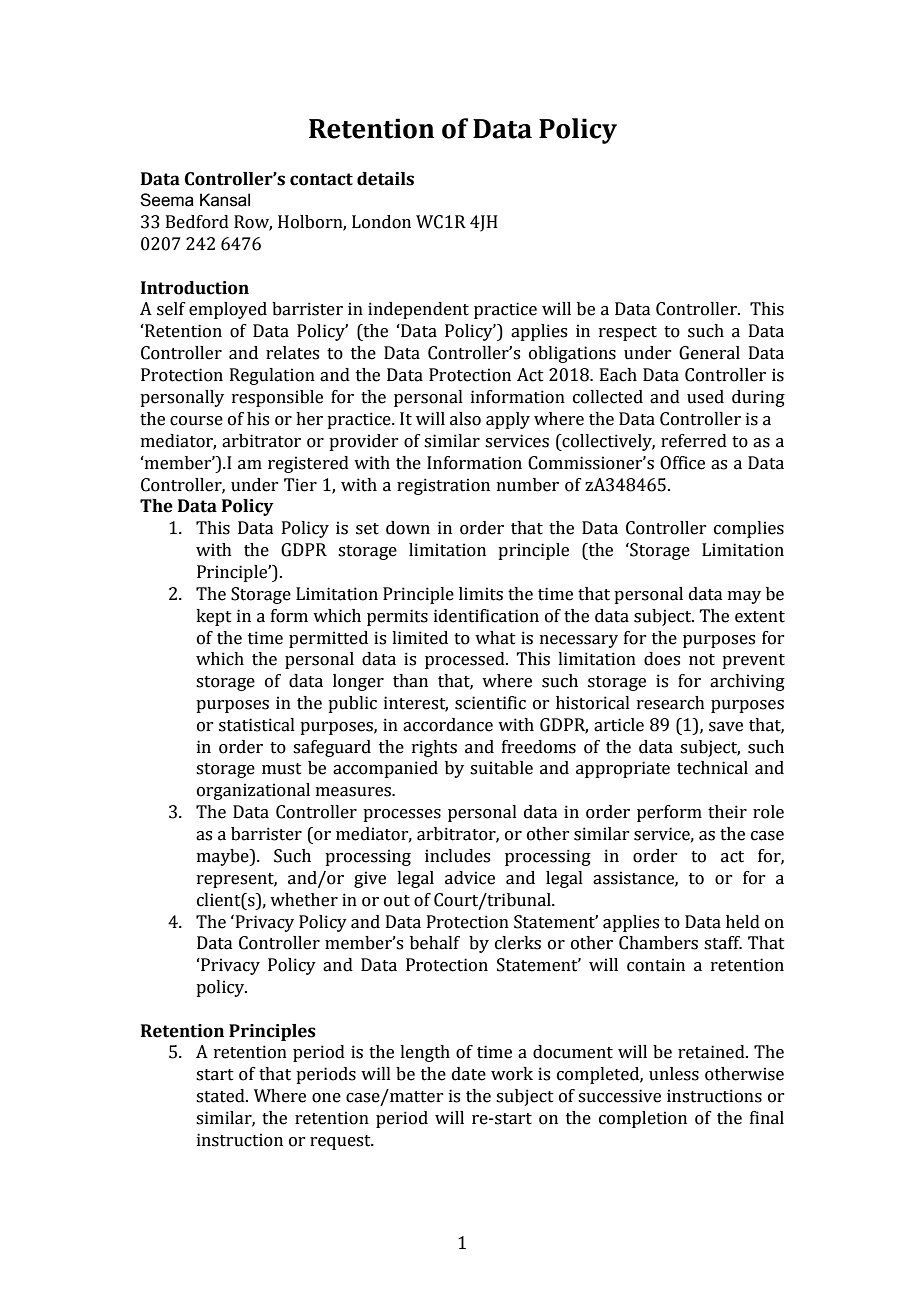 The image size is (924, 1308). Describe the element at coordinates (481, 594) in the screenshot. I see `limits` at that location.
